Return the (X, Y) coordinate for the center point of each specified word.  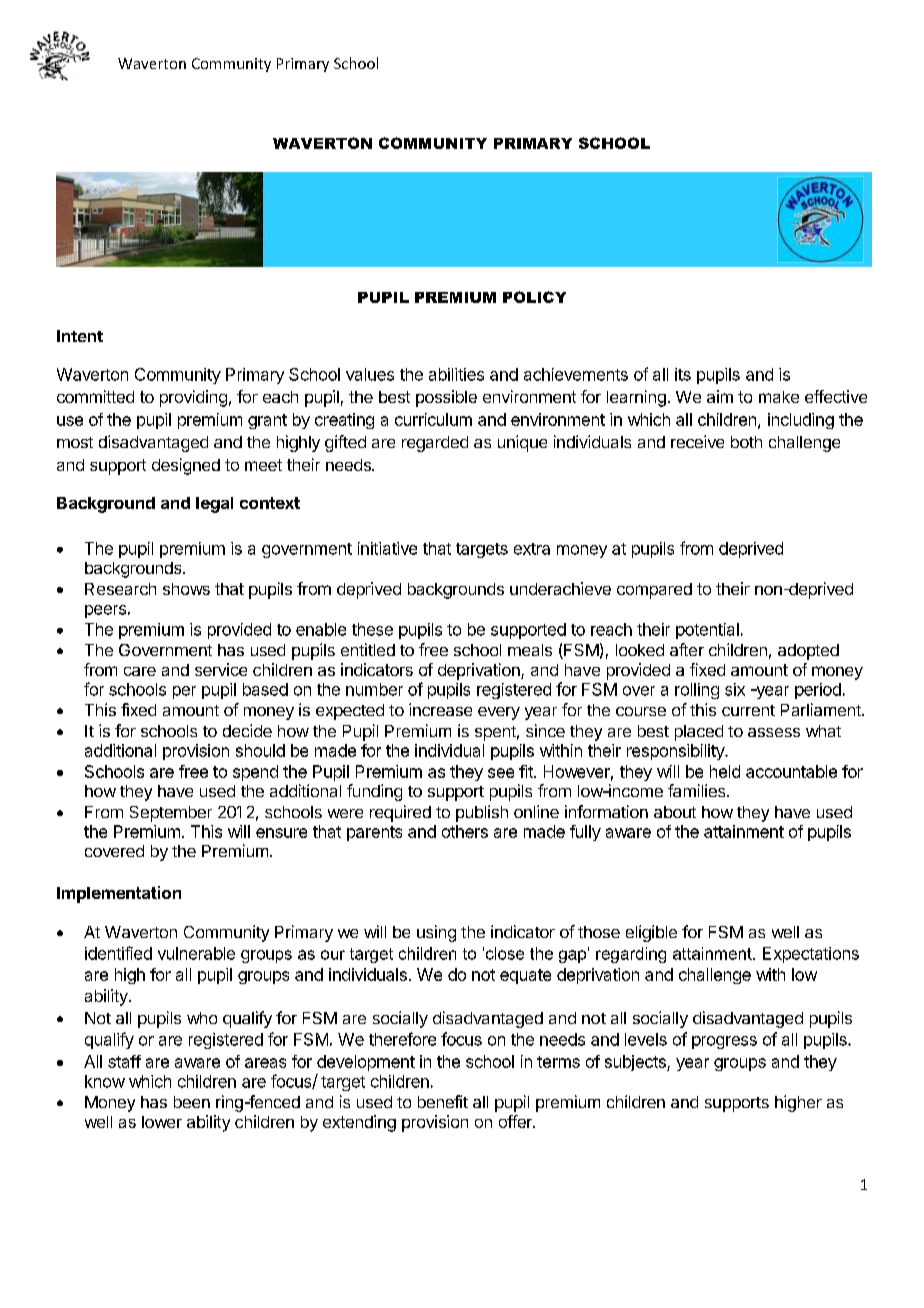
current (748, 710)
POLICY (534, 297)
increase (440, 709)
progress (724, 1042)
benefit (443, 1101)
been (192, 1102)
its (683, 374)
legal (214, 505)
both (746, 442)
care (140, 671)
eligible (651, 933)
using (436, 933)
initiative (387, 548)
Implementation (119, 894)
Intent (80, 336)
